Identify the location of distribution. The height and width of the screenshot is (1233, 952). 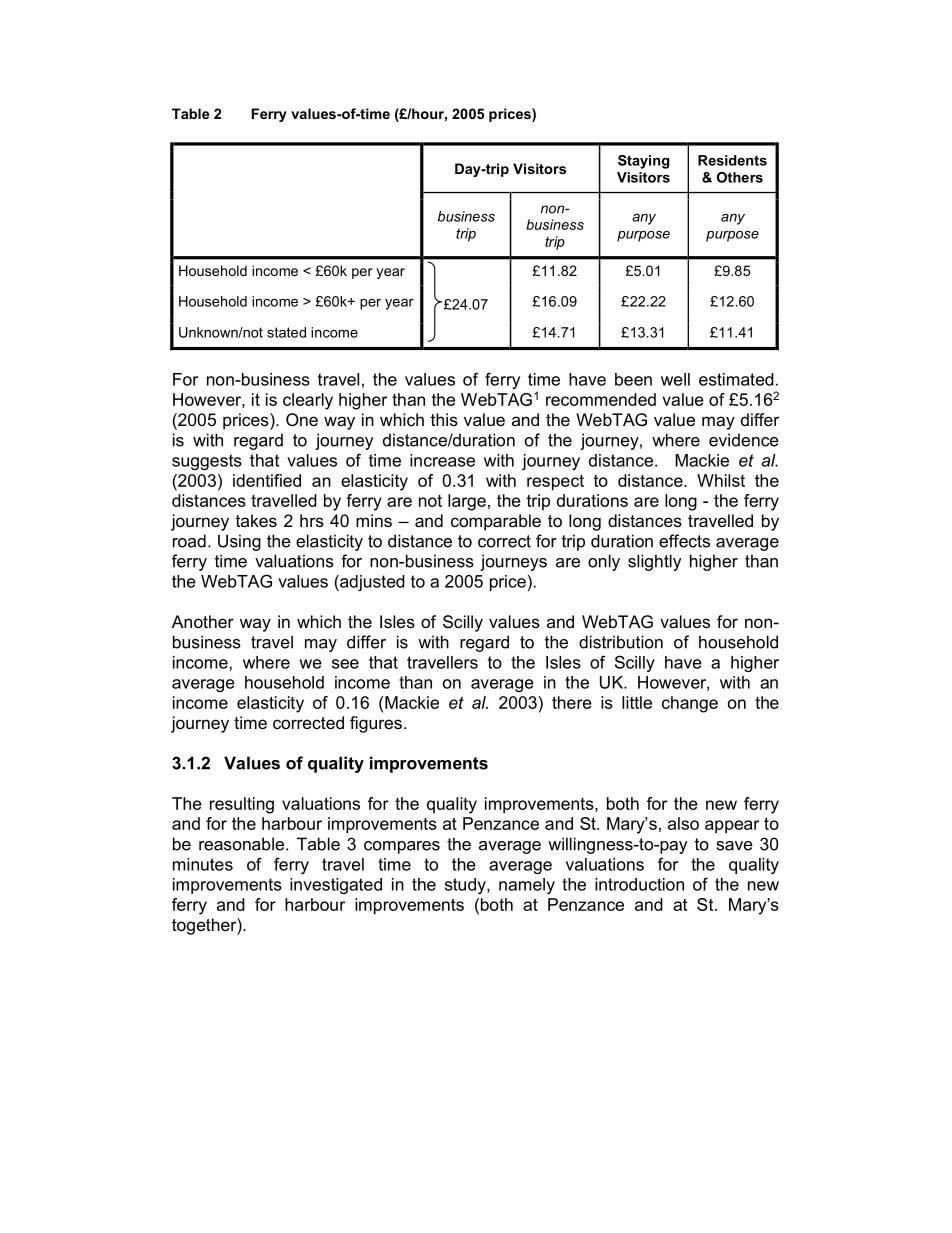
(621, 642).
